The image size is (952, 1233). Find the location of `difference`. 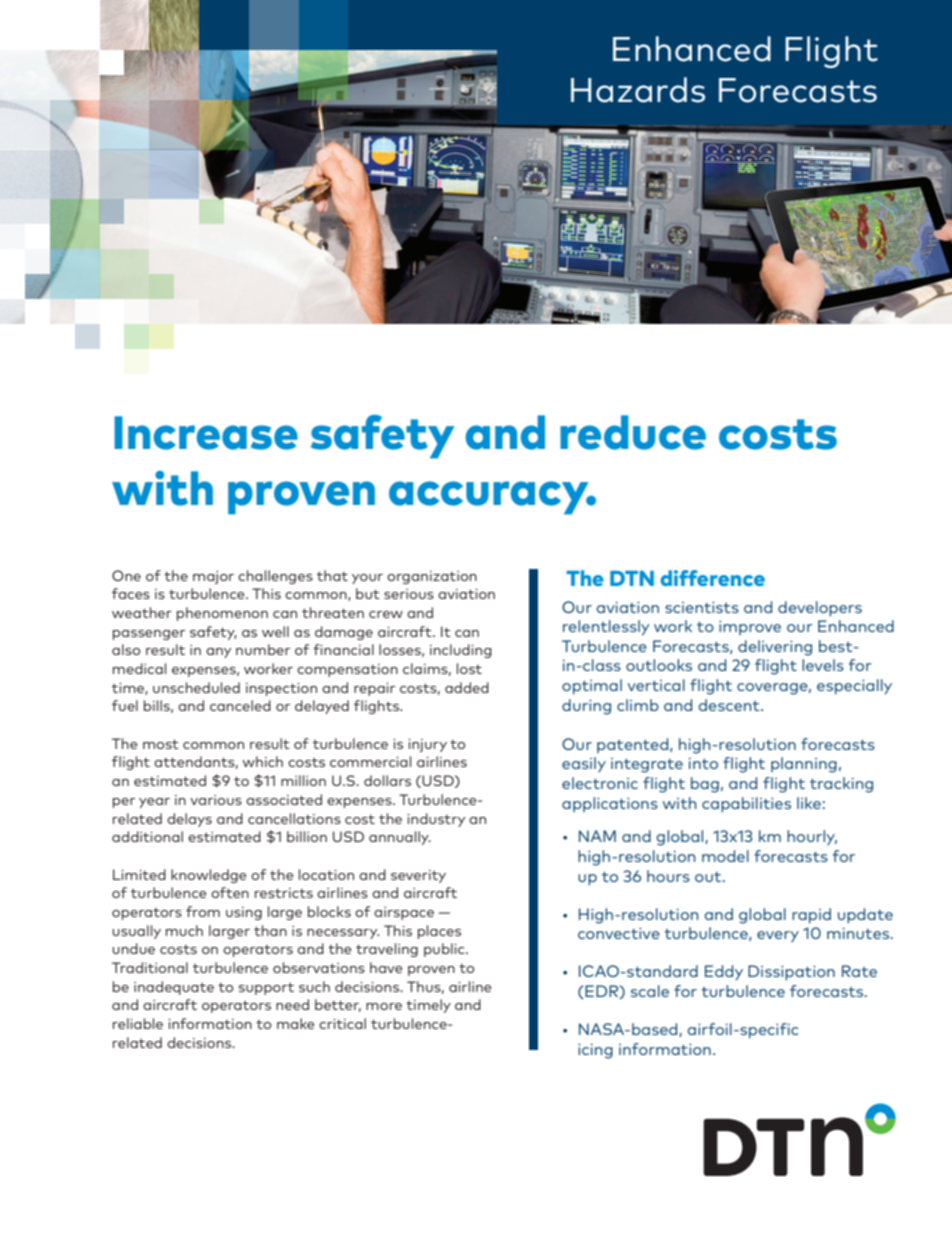

difference is located at coordinates (712, 578).
